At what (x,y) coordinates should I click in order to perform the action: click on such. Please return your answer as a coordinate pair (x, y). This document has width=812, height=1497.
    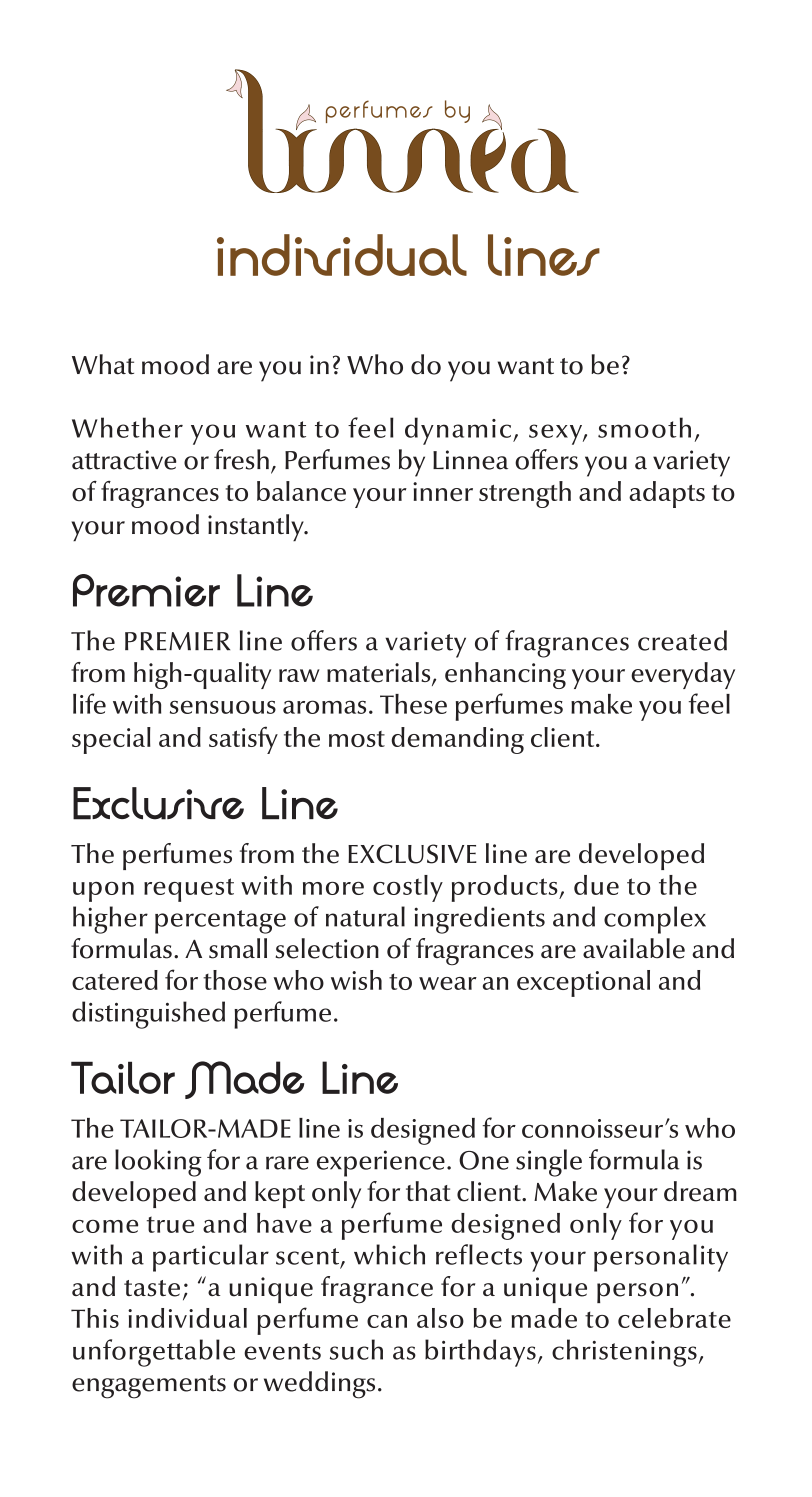
    Looking at the image, I should click on (356, 1349).
